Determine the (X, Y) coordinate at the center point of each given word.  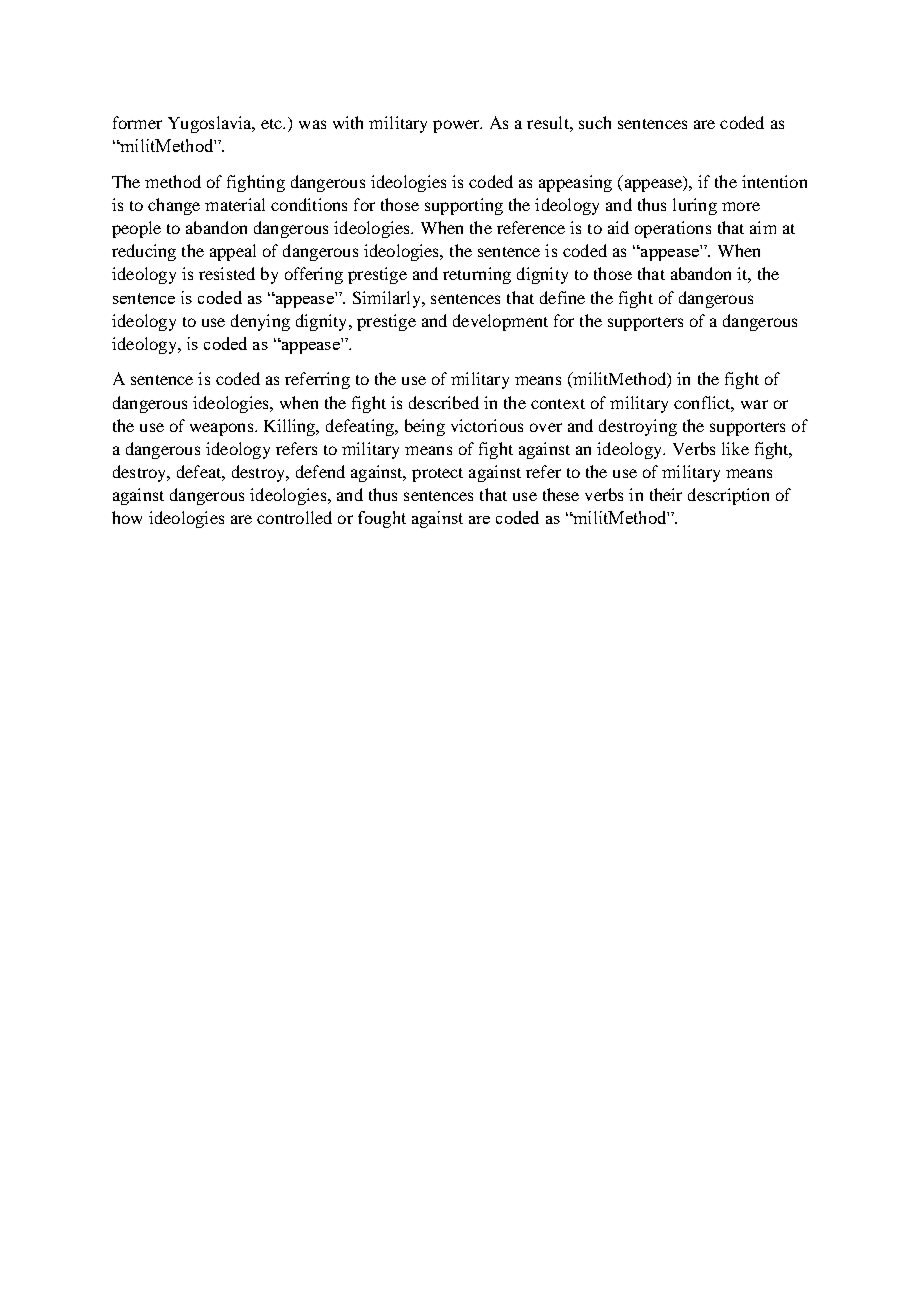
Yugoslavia (211, 124)
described (444, 402)
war (754, 404)
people (136, 229)
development (500, 322)
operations (673, 229)
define (562, 297)
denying (260, 322)
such (595, 122)
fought (382, 519)
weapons (223, 429)
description (728, 496)
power (457, 126)
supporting (464, 206)
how (127, 517)
